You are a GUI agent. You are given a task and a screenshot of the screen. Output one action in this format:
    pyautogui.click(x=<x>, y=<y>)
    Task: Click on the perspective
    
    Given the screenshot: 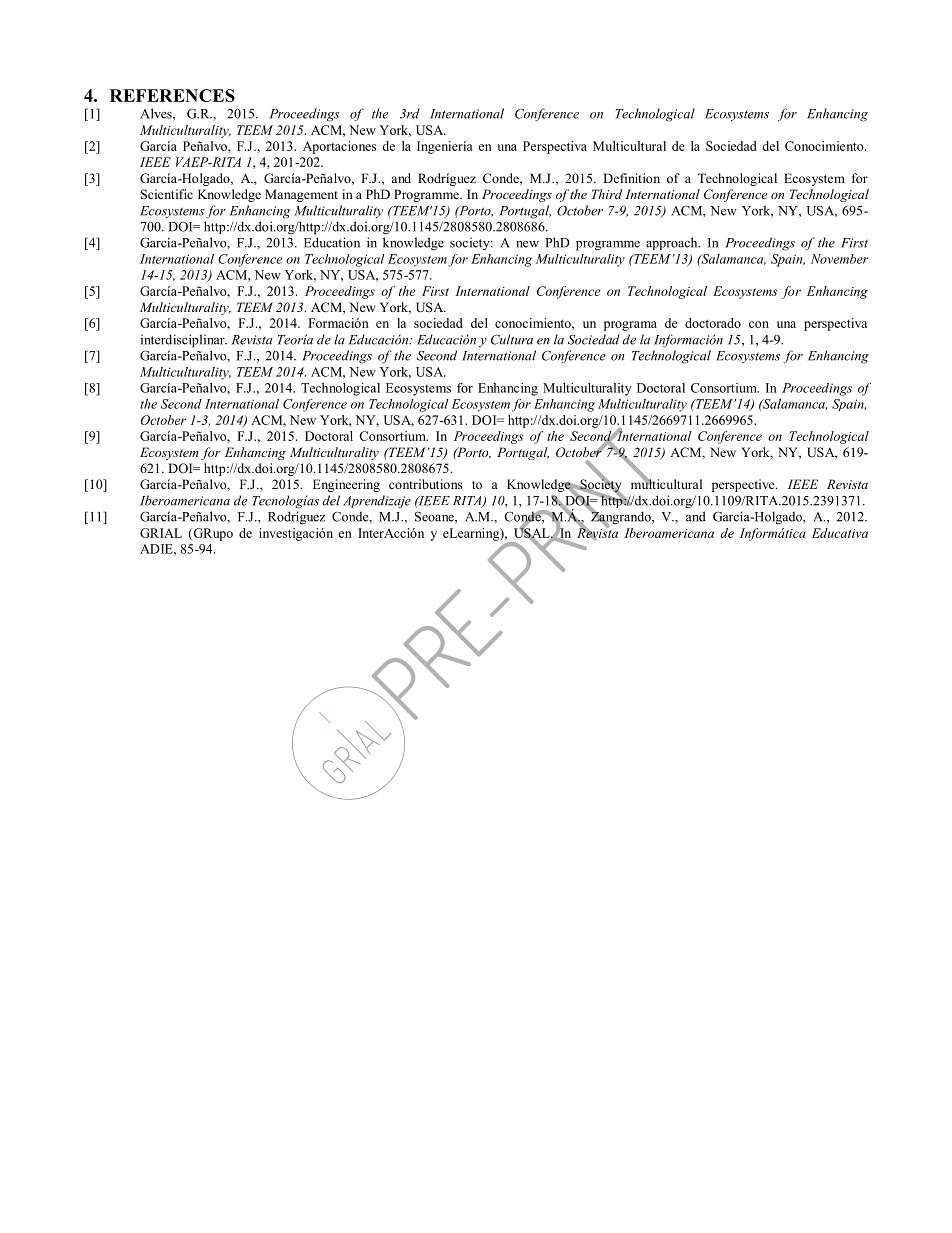 What is the action you would take?
    pyautogui.click(x=744, y=485)
